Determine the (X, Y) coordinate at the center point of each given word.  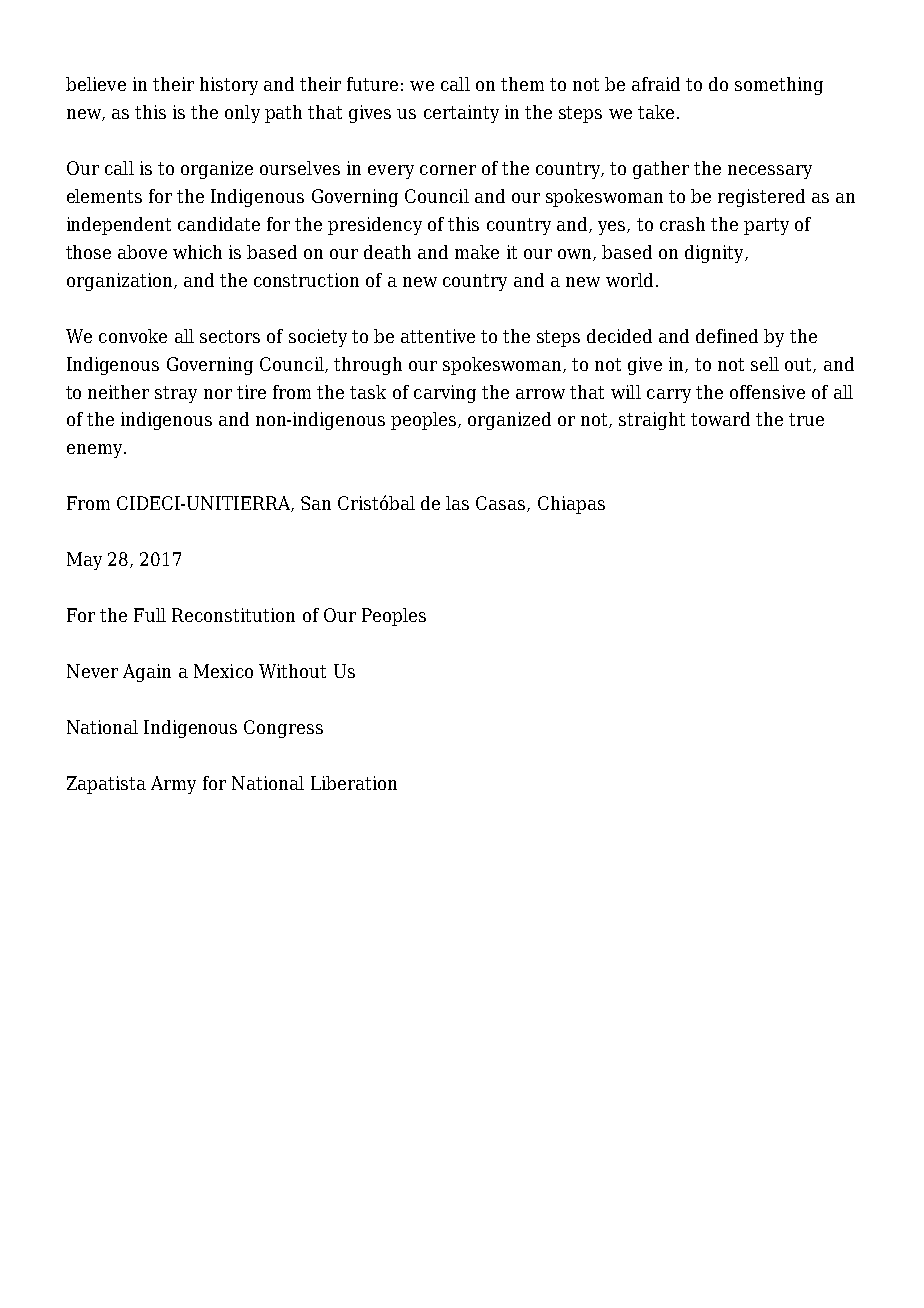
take (656, 112)
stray (176, 394)
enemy (94, 451)
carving (445, 394)
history (229, 86)
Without (292, 671)
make (477, 252)
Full (150, 615)
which (197, 252)
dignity (715, 254)
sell (765, 364)
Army (173, 785)
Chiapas (571, 505)
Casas (502, 504)
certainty (461, 114)
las (457, 503)
